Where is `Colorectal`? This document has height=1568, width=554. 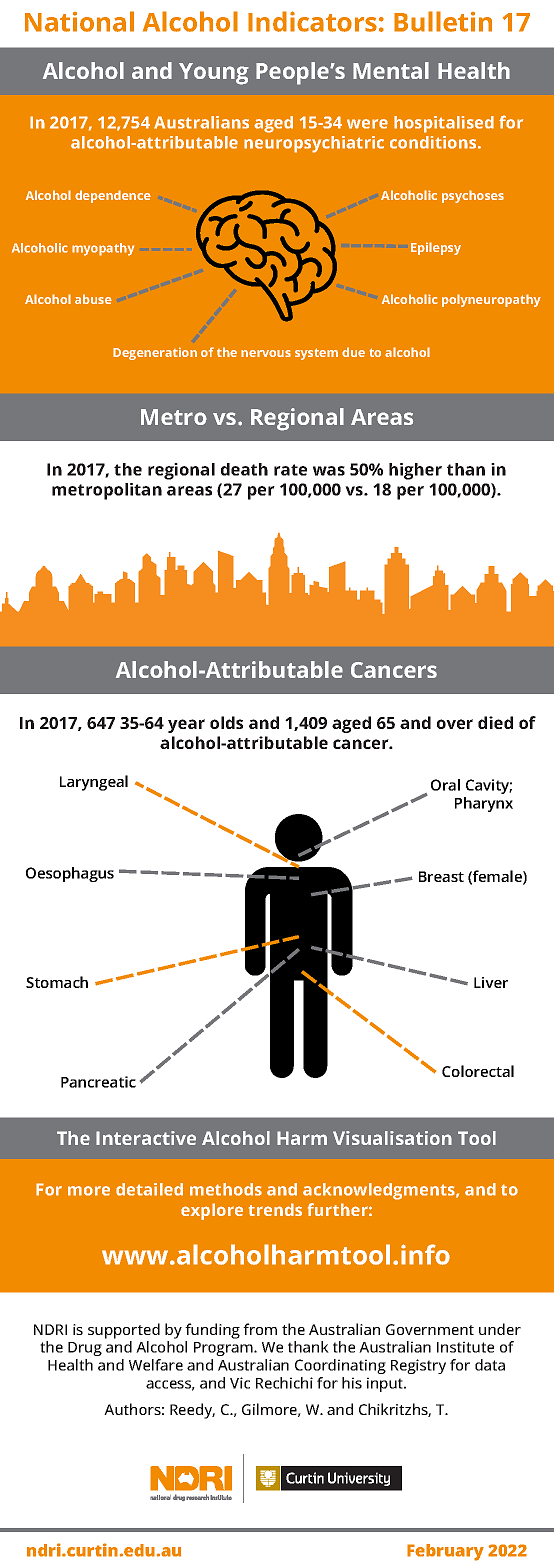
Colorectal is located at coordinates (478, 1071).
